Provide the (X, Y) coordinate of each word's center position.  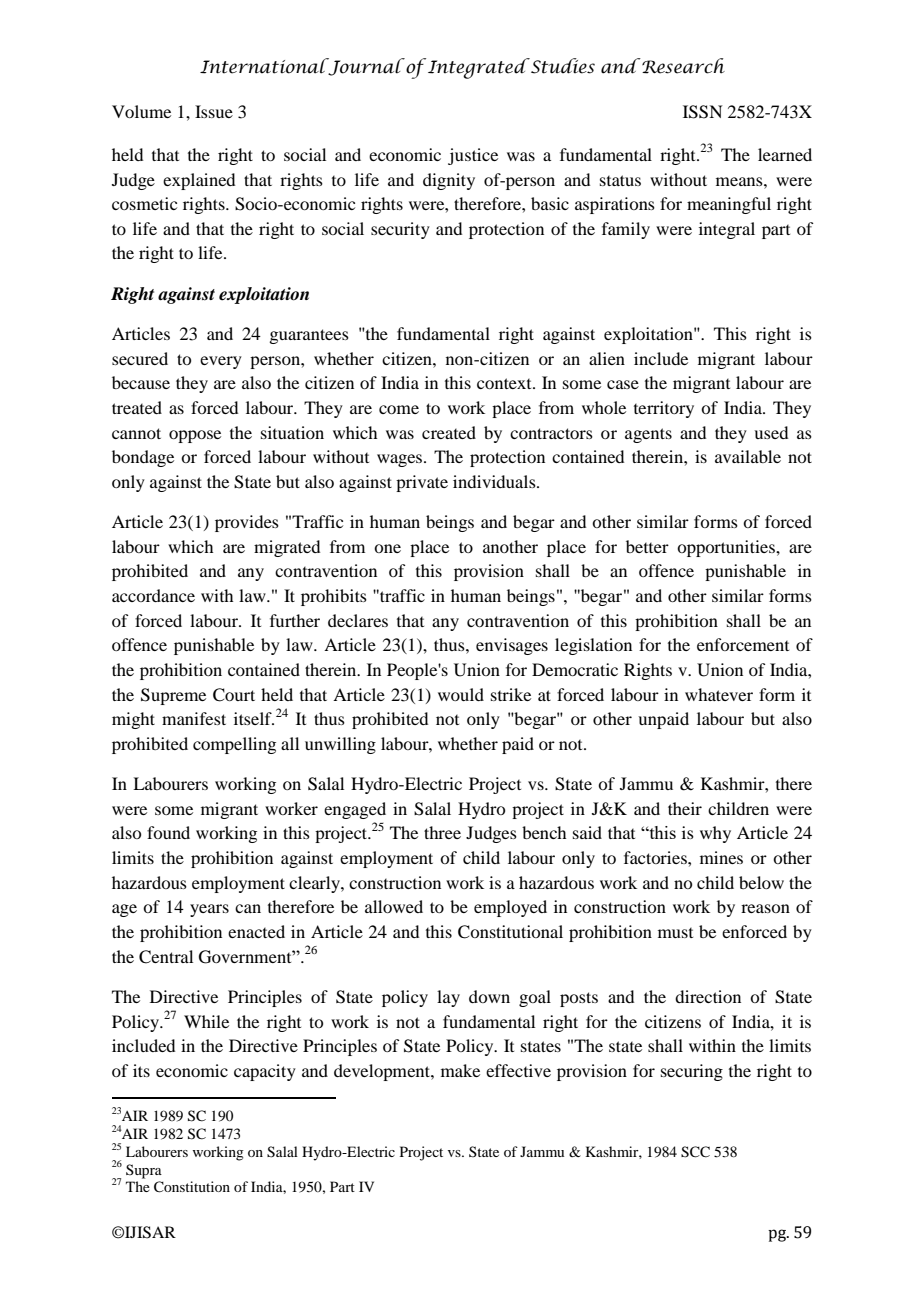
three (442, 832)
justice (473, 156)
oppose (195, 436)
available (748, 456)
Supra (144, 1171)
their (685, 808)
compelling (234, 745)
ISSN (703, 112)
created (449, 432)
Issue (214, 111)
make (460, 1070)
